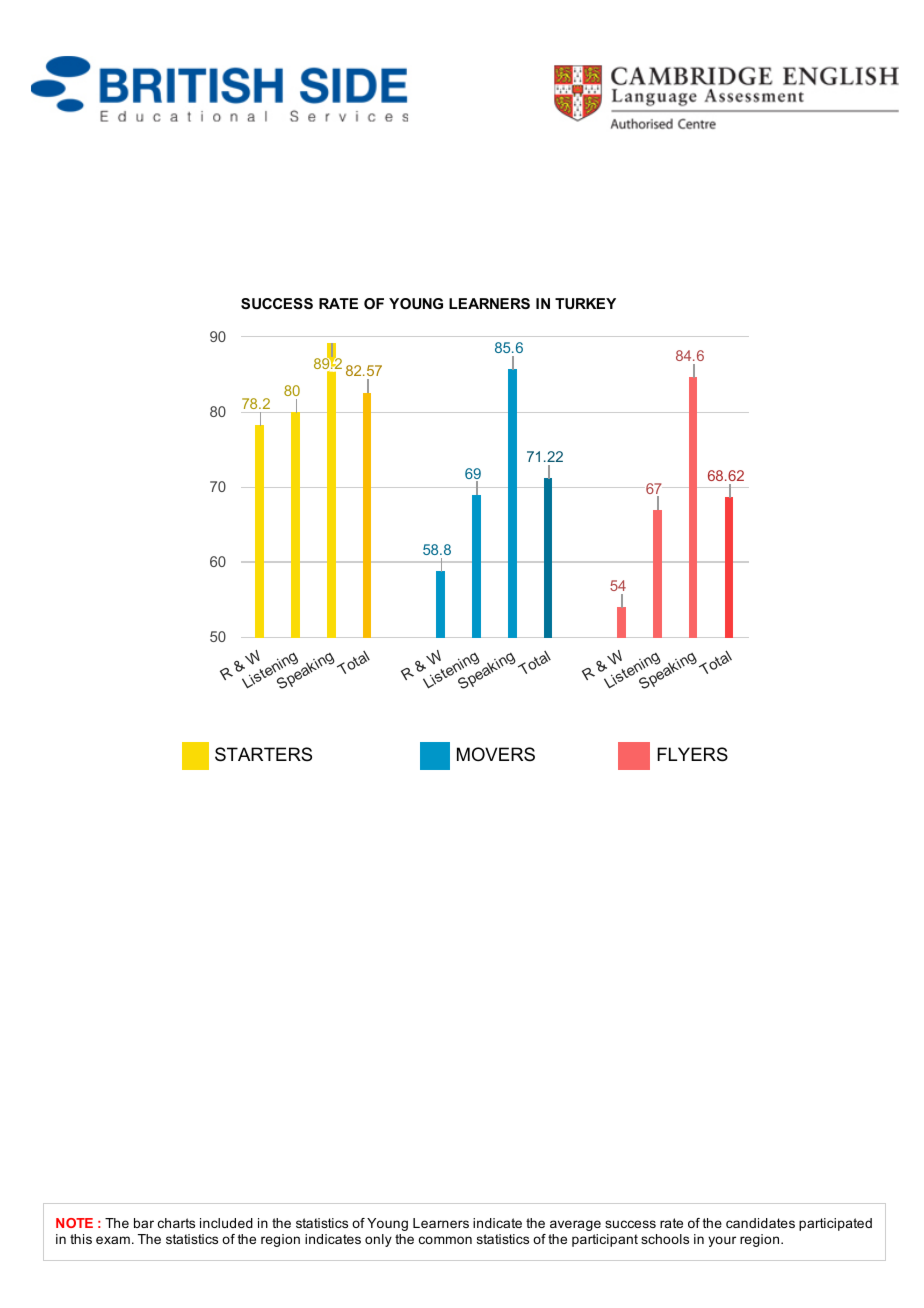 Image resolution: width=924 pixels, height=1308 pixels. I want to click on STARTERS, so click(263, 754).
